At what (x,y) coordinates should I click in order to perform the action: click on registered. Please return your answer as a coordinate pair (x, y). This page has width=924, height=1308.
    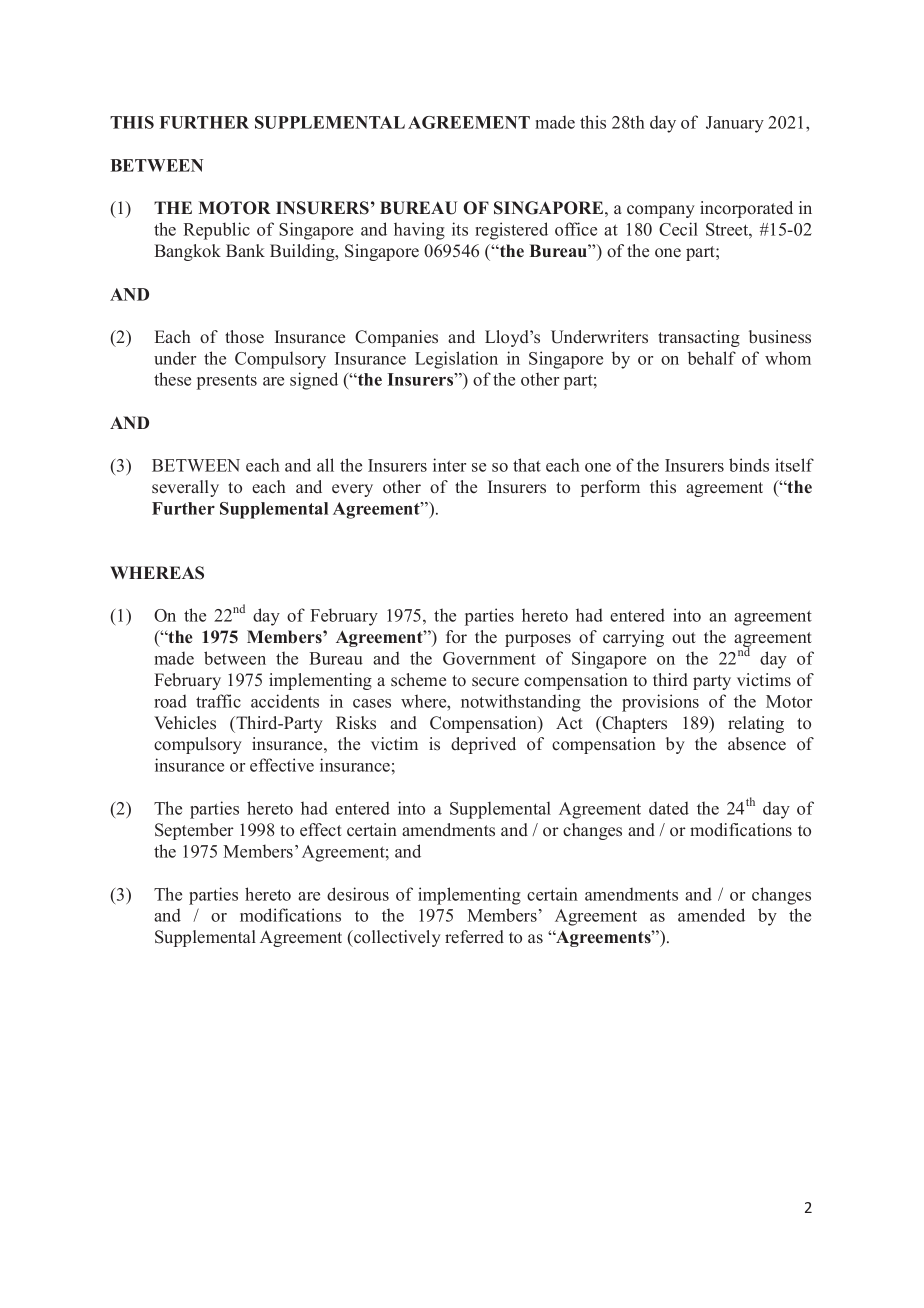
    Looking at the image, I should click on (511, 231).
